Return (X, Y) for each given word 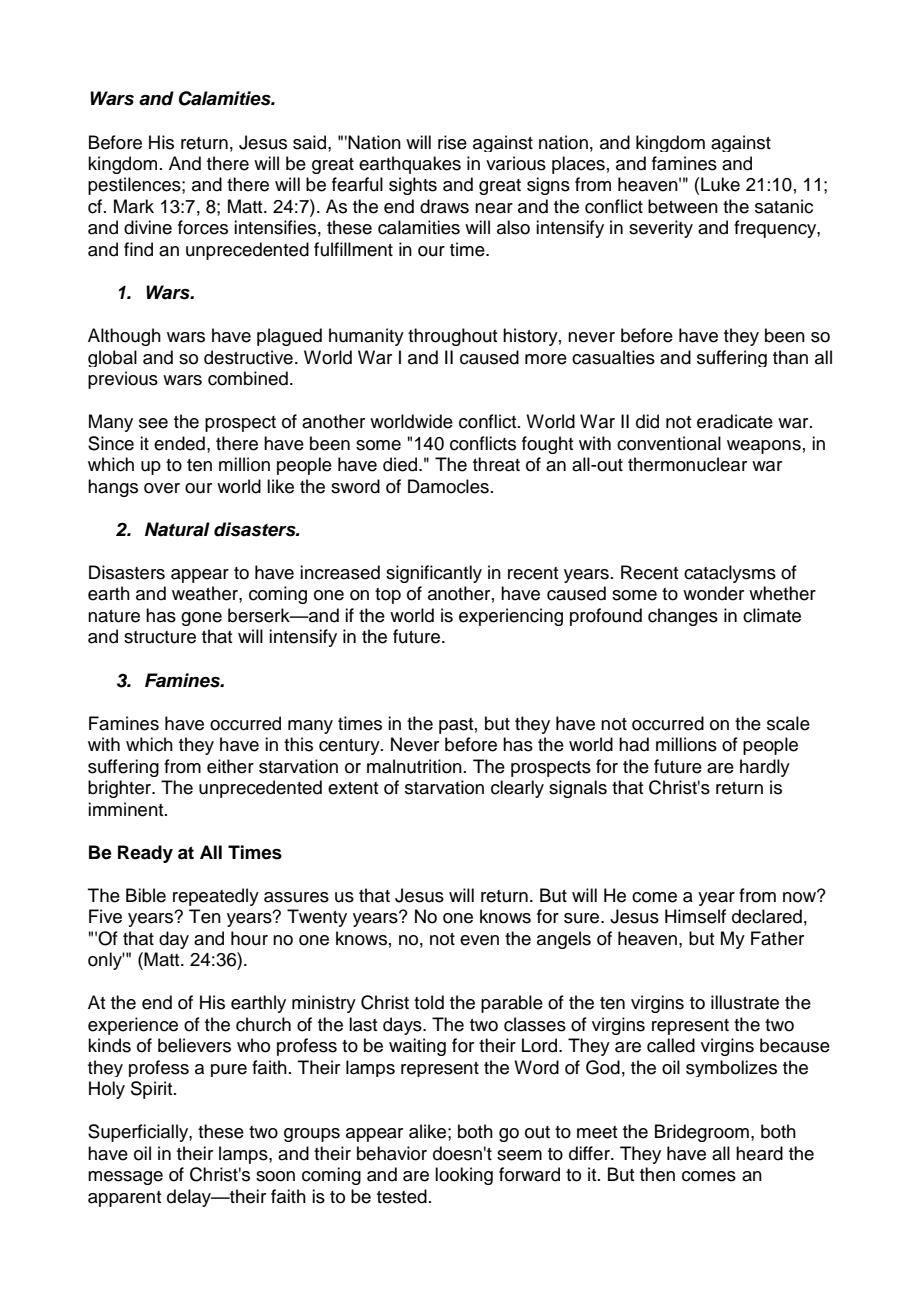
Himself (695, 916)
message (125, 1178)
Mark (134, 206)
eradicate (735, 421)
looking (464, 1176)
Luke (720, 184)
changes (683, 617)
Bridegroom (702, 1133)
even (479, 940)
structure (160, 637)
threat (496, 464)
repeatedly (216, 897)
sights (413, 186)
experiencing (511, 617)
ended (179, 443)
